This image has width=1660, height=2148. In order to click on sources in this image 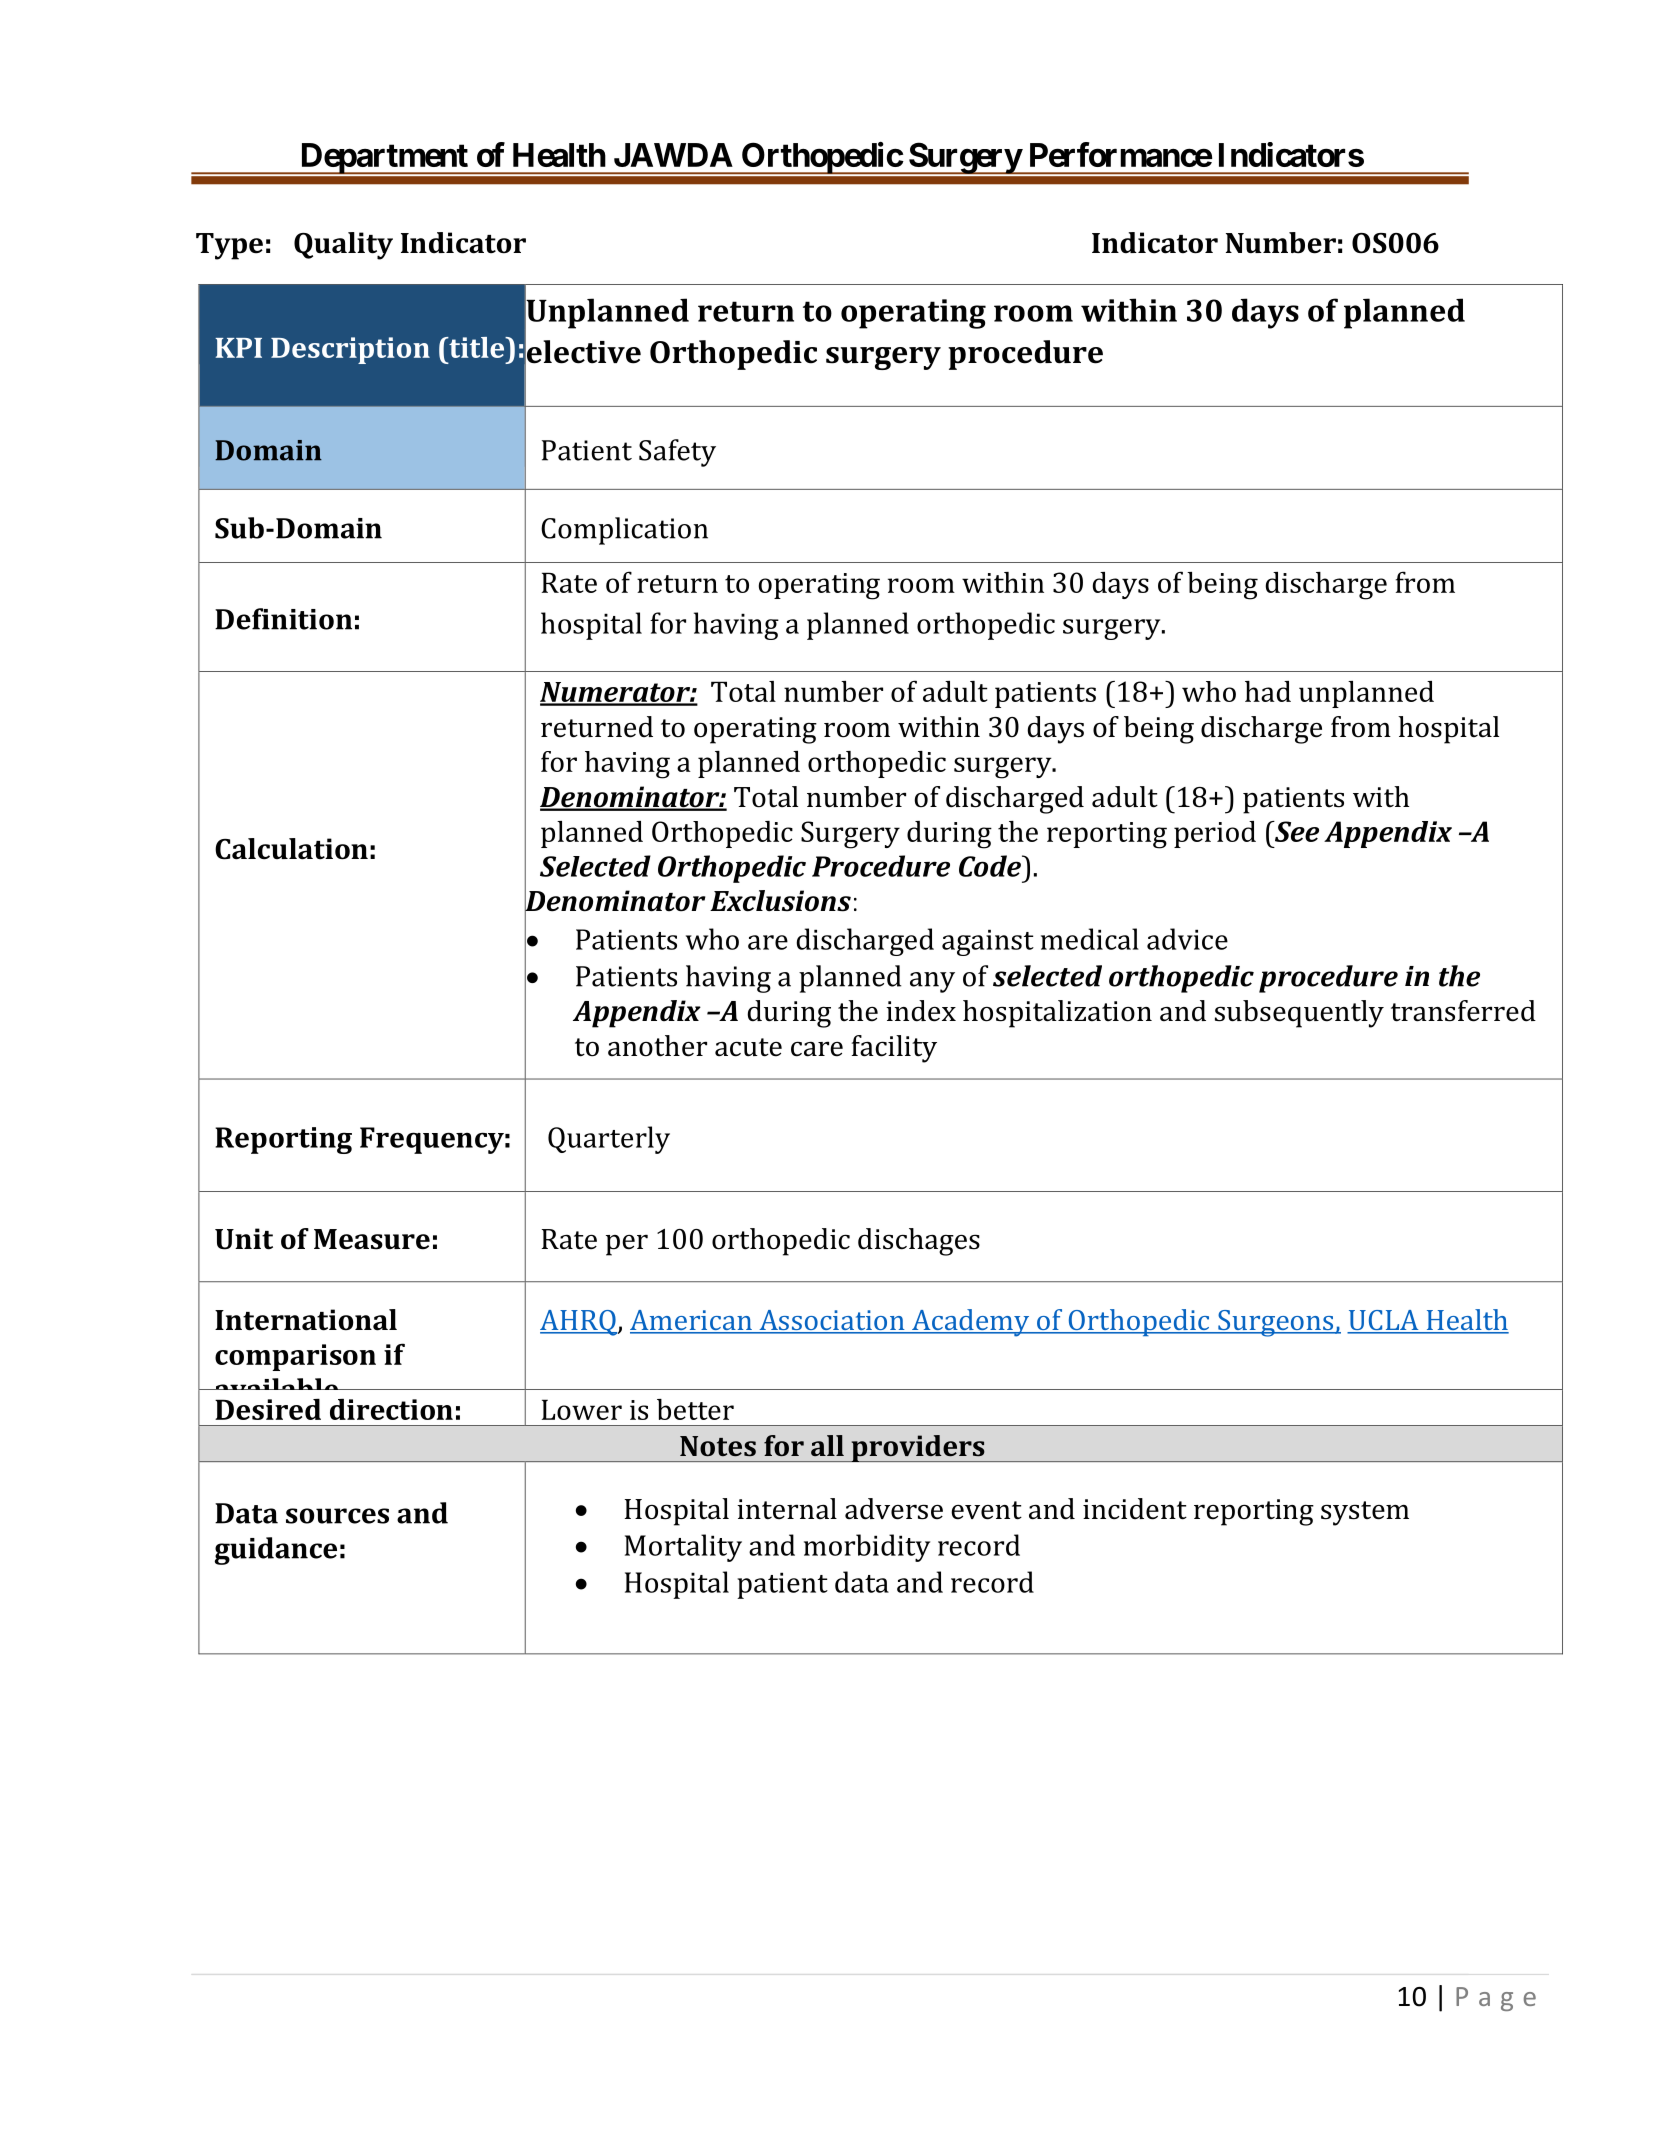, I will do `click(337, 1516)`.
